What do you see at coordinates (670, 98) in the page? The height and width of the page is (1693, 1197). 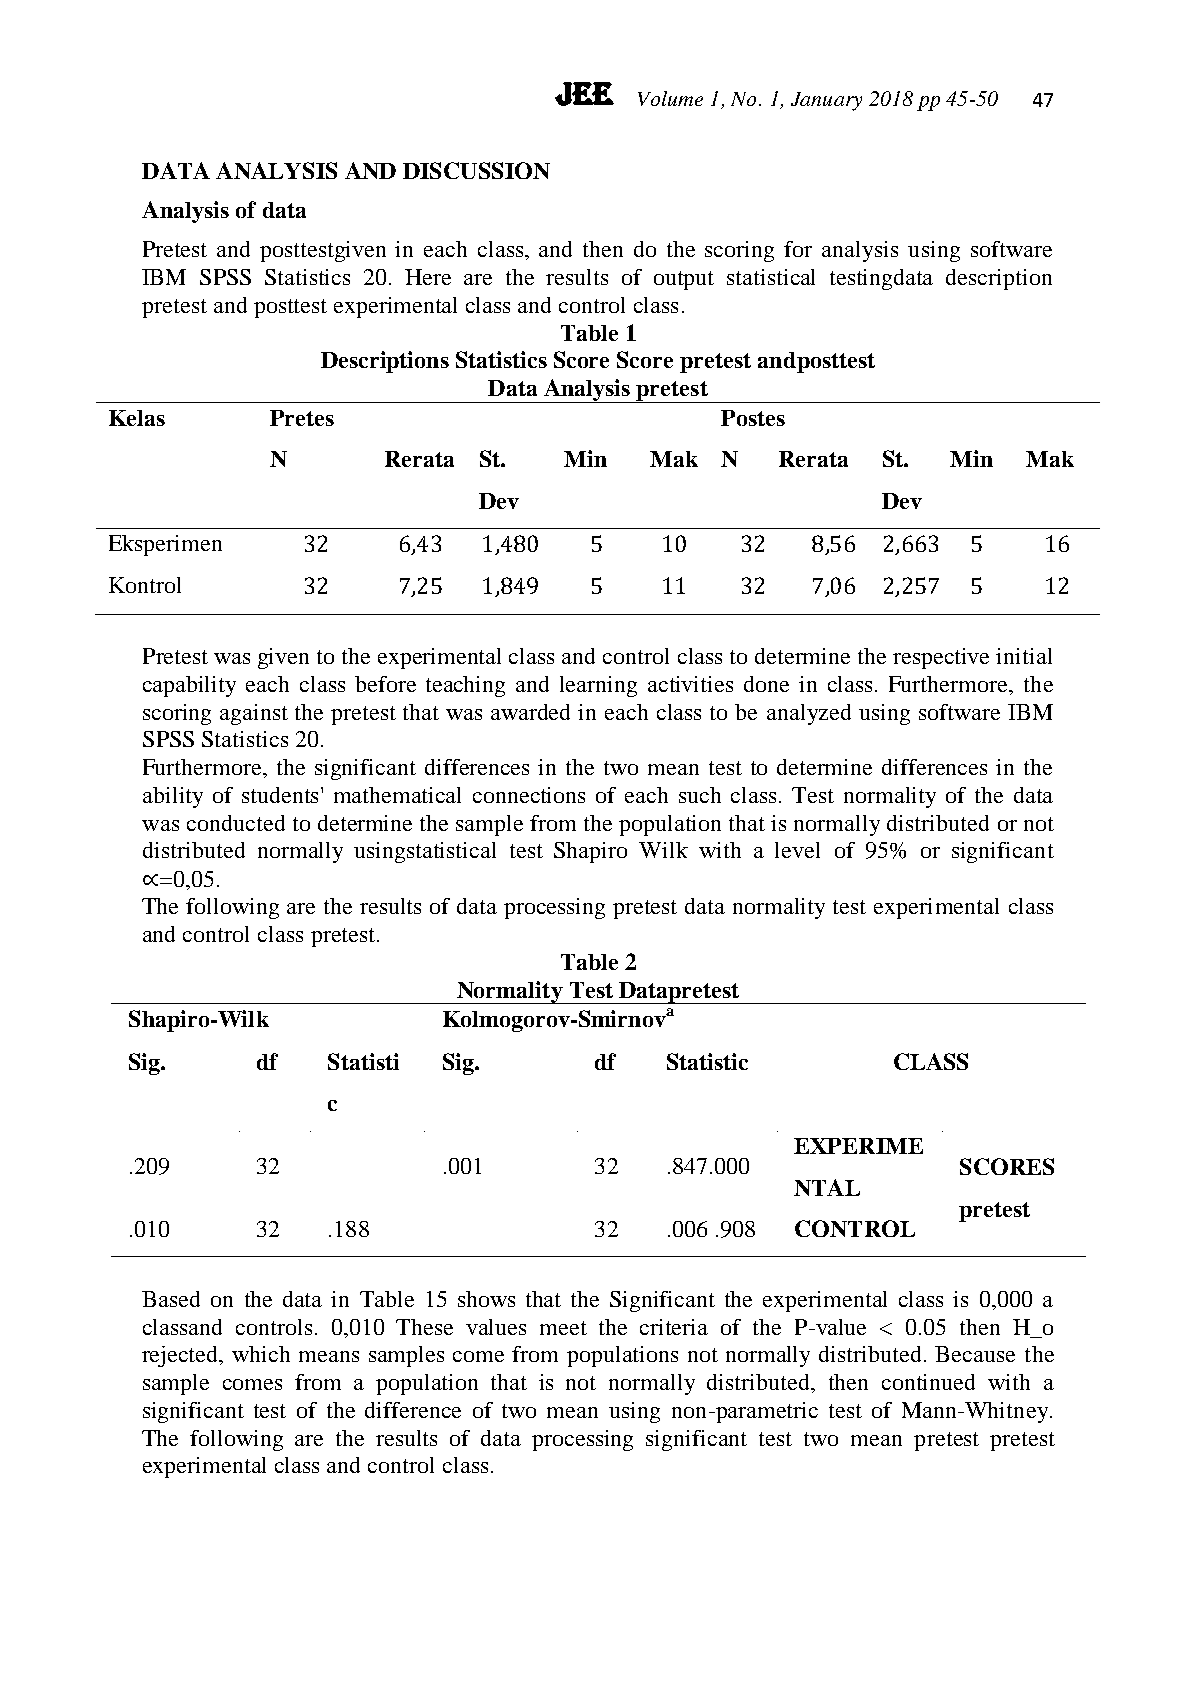 I see `Volume` at bounding box center [670, 98].
